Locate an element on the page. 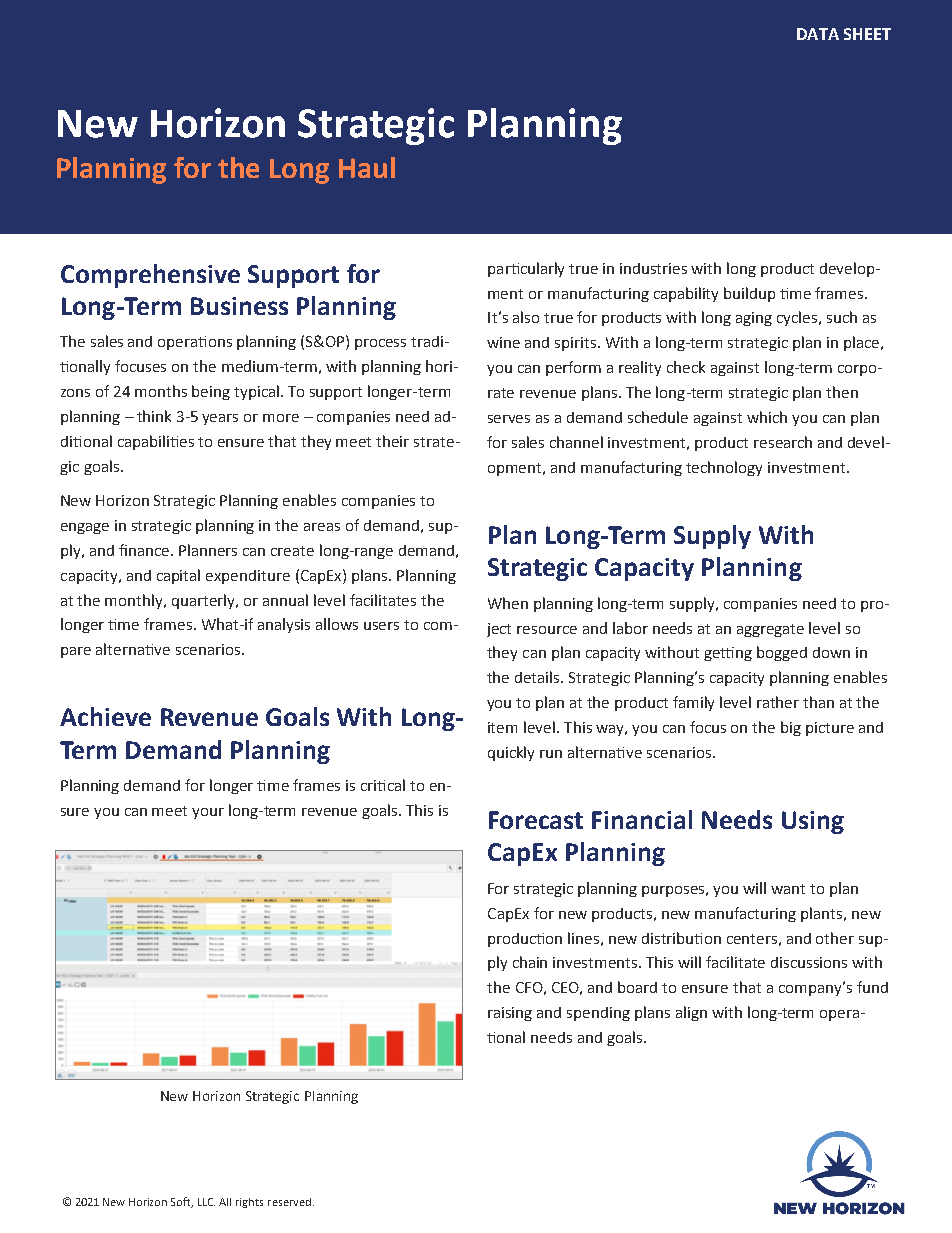  aggregate is located at coordinates (770, 630).
